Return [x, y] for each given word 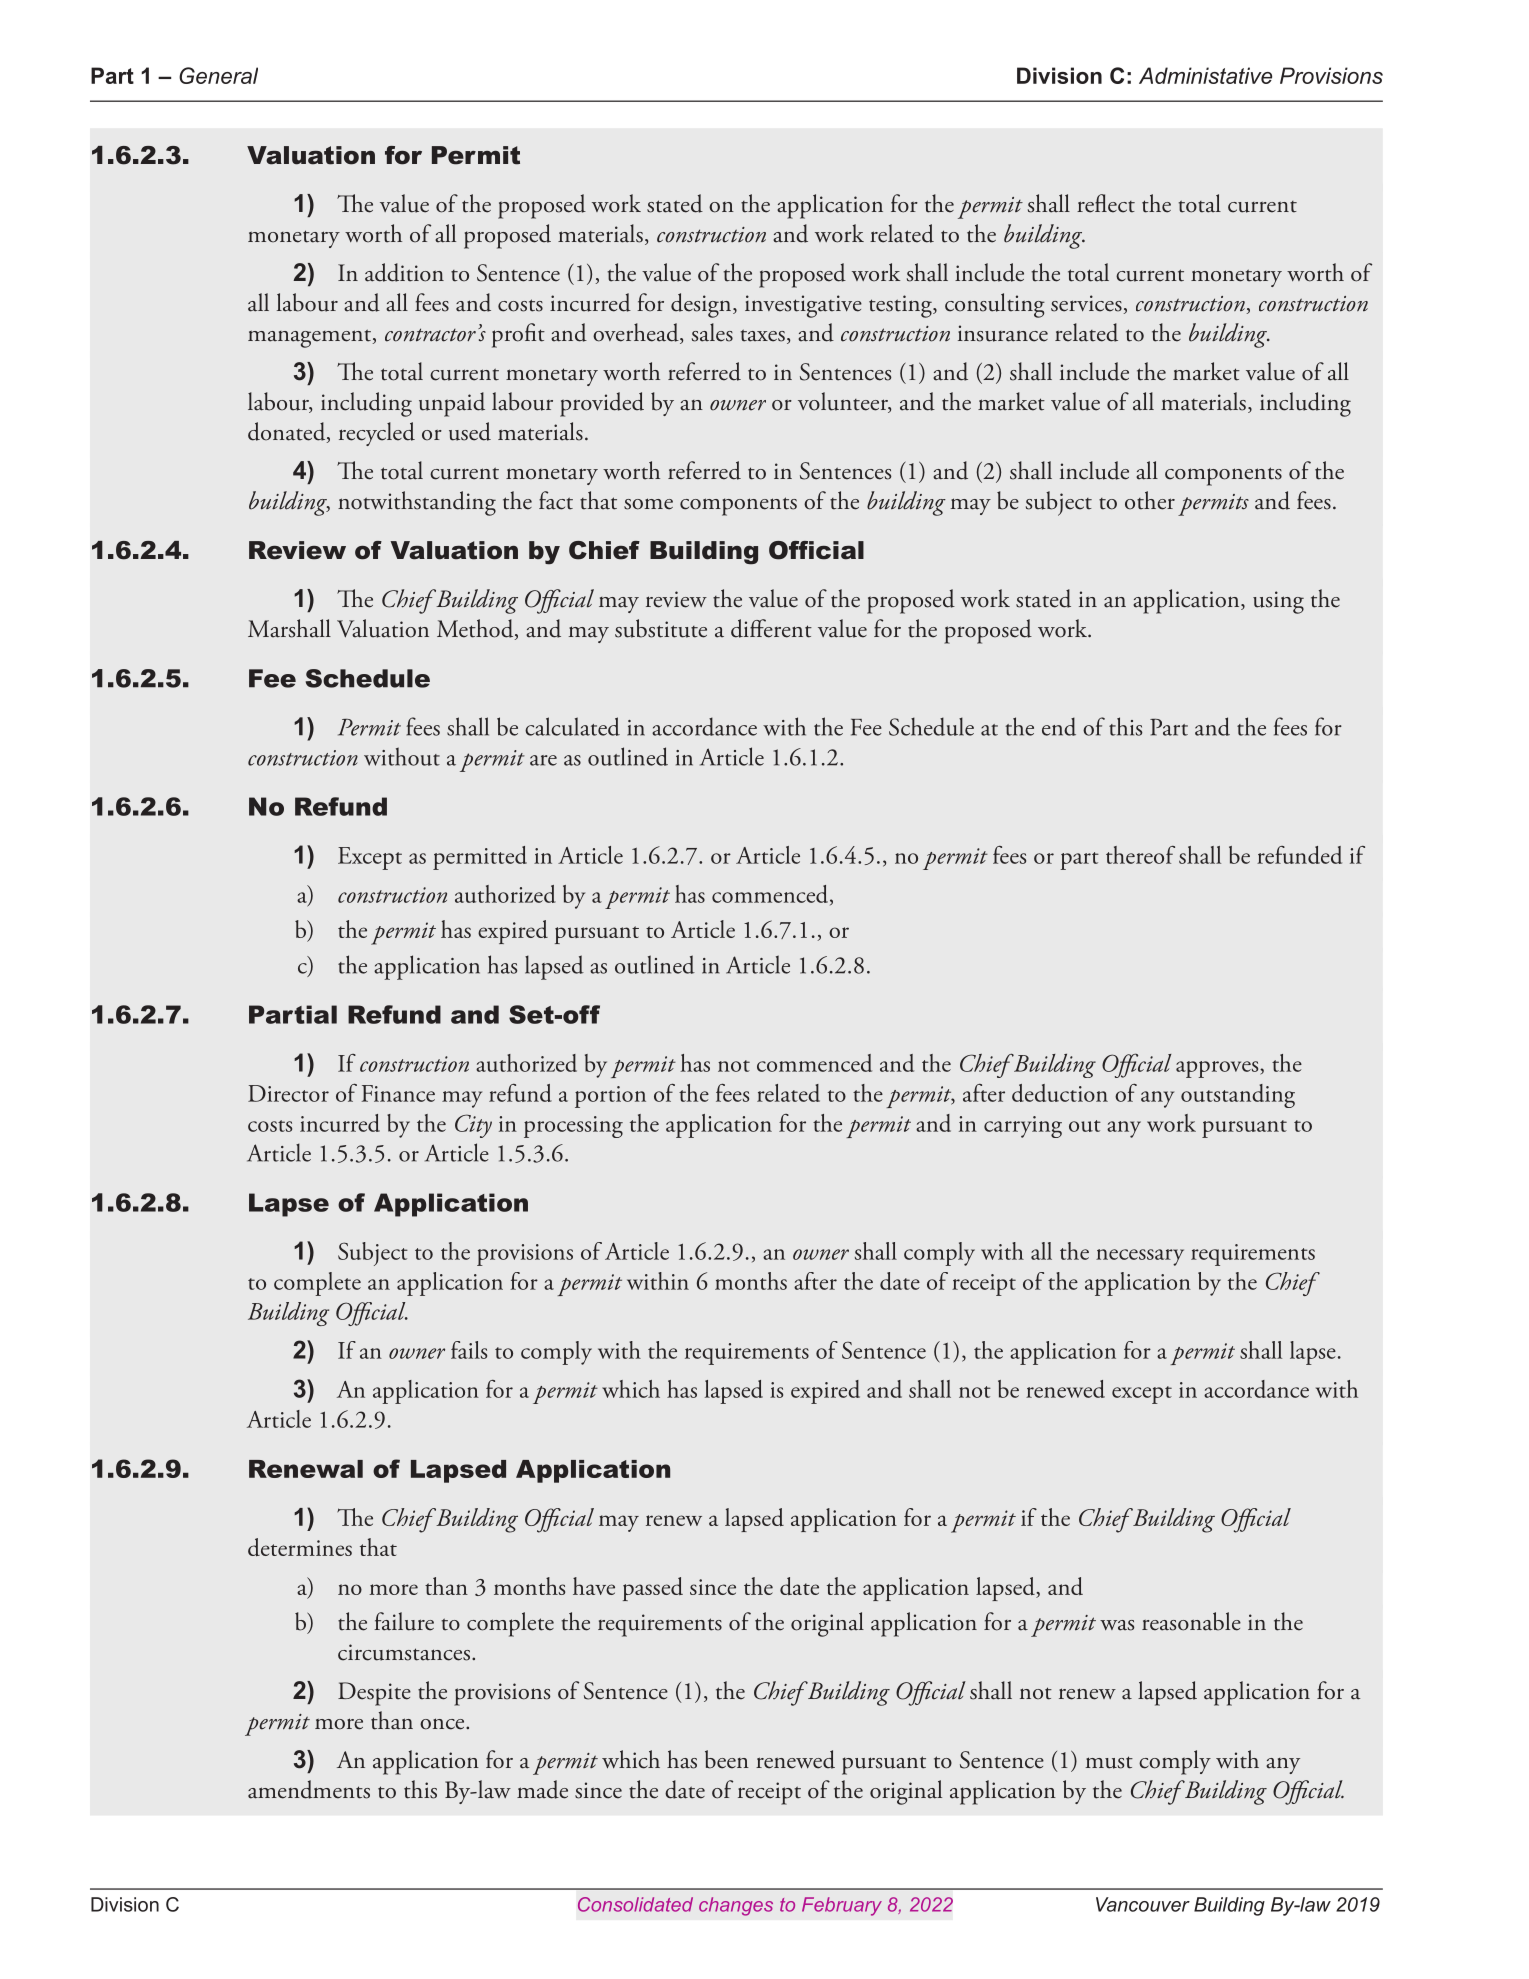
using [1278, 602]
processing [573, 1127]
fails [469, 1350]
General [218, 75]
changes [736, 1906]
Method [476, 629]
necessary [1140, 1257]
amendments [309, 1789]
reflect [1106, 203]
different [771, 628]
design [702, 305]
